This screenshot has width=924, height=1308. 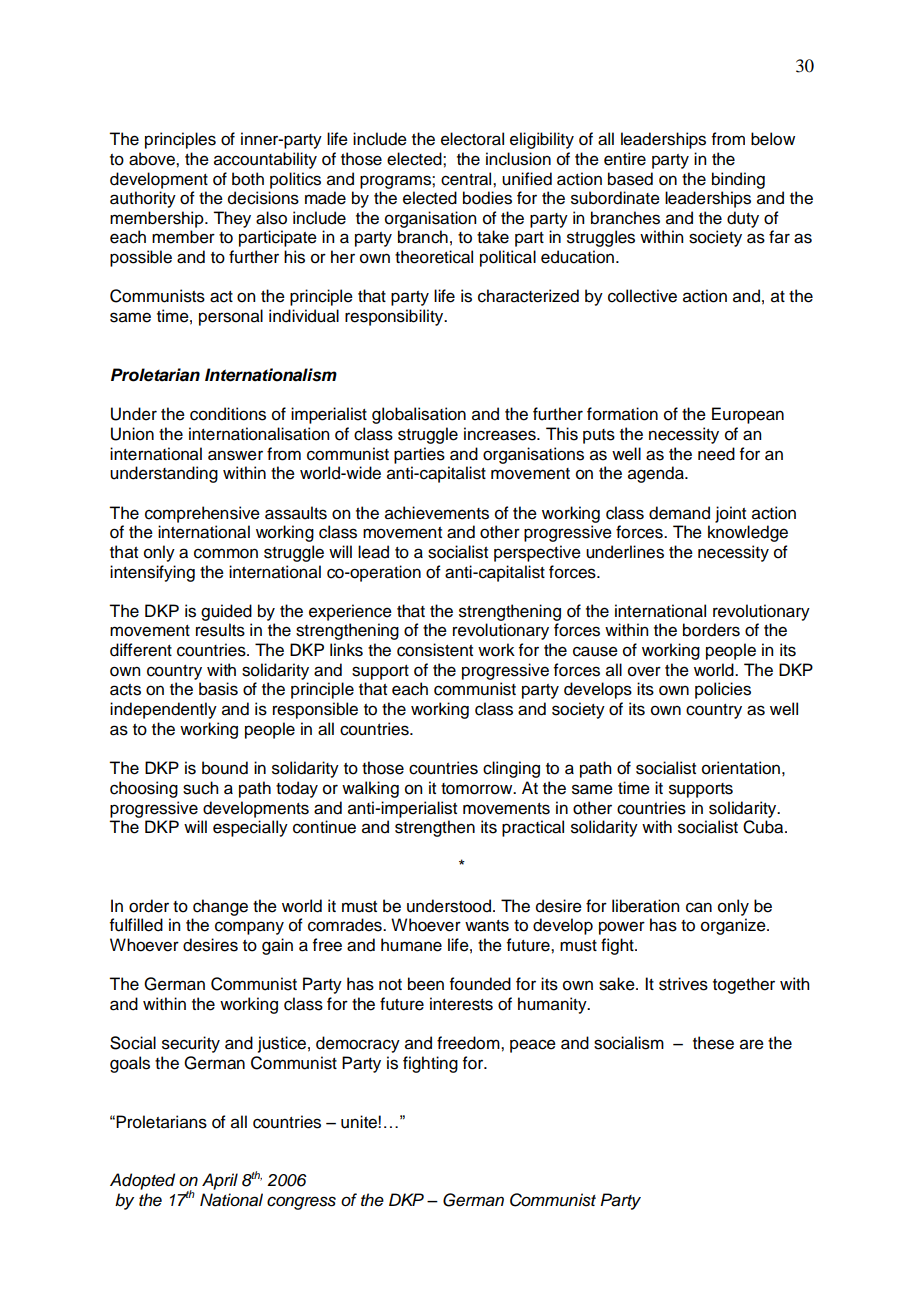 I want to click on both, so click(x=248, y=179).
